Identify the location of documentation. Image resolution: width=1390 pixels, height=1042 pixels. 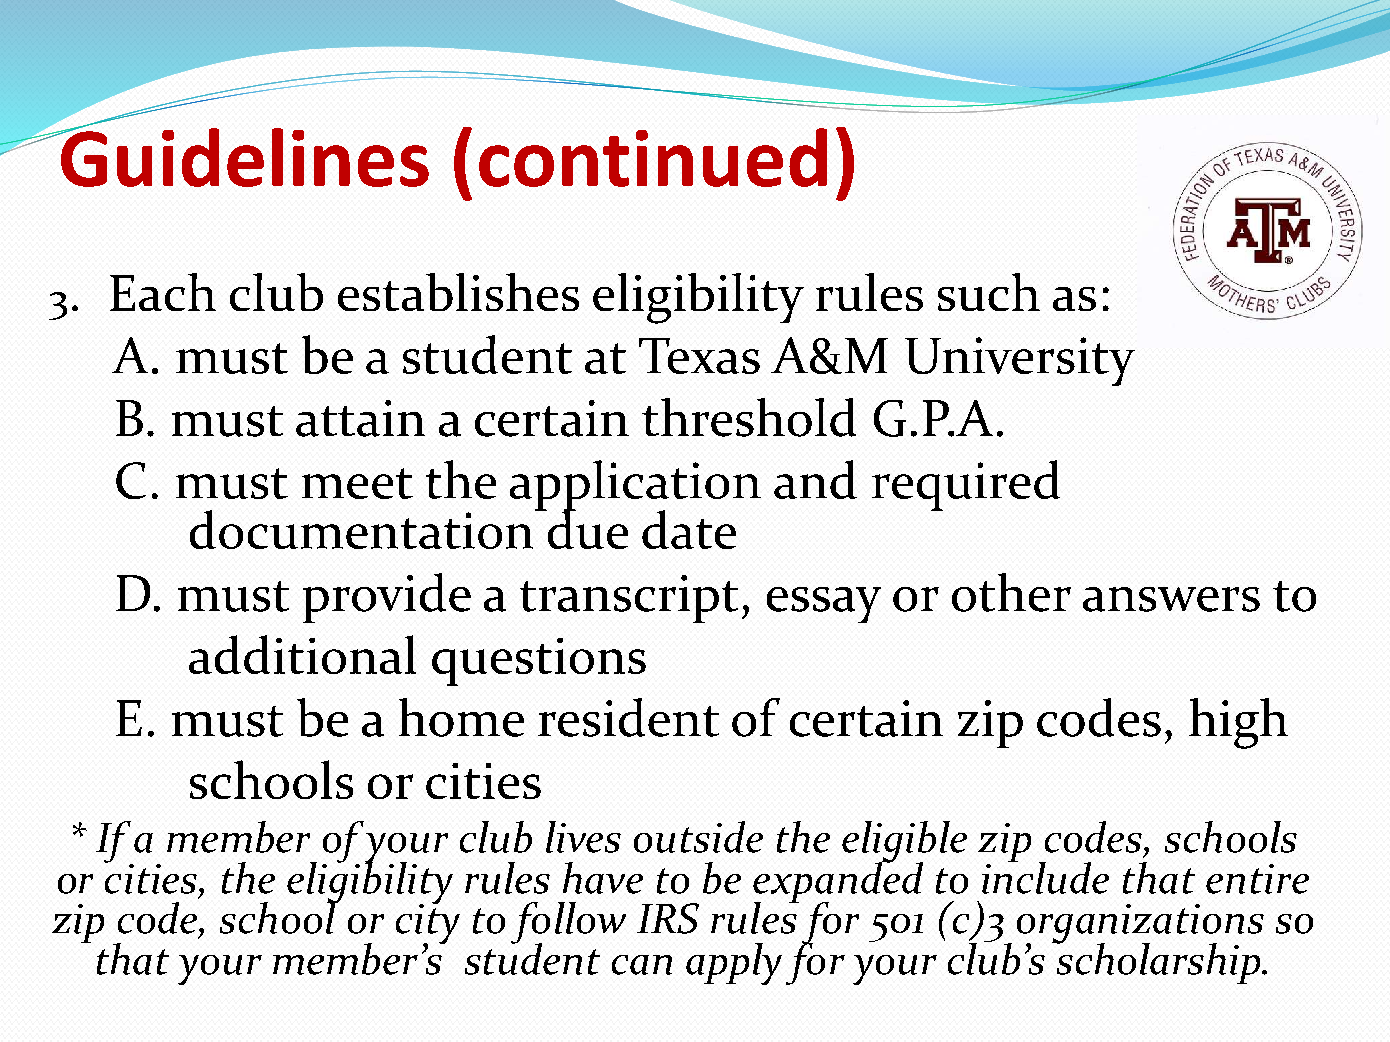
(363, 529).
